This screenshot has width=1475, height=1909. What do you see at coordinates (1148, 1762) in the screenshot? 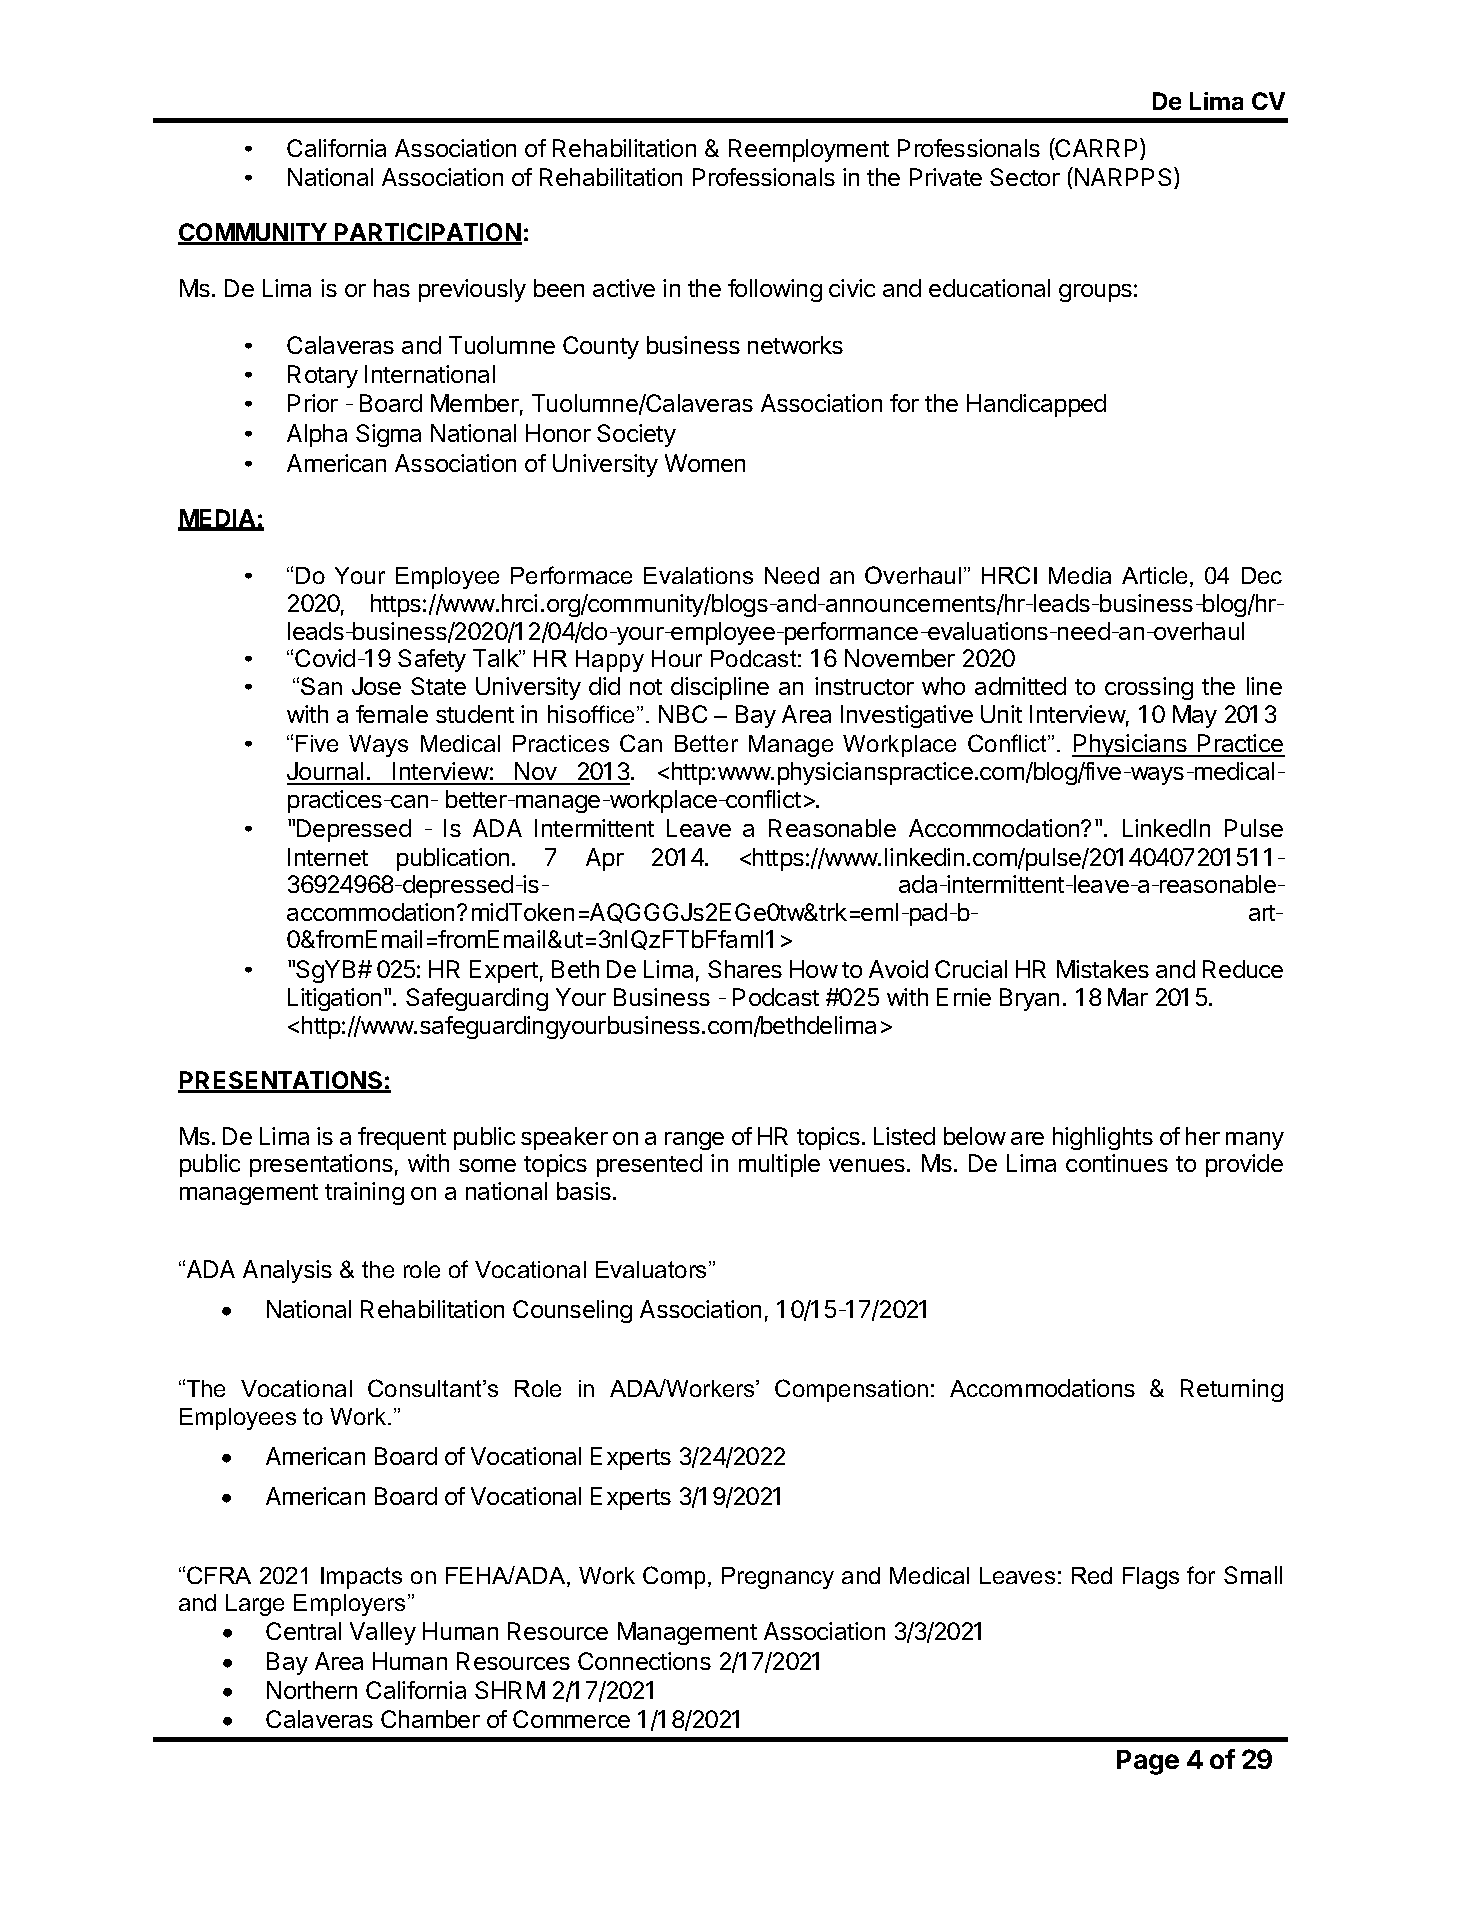
I see `Page` at bounding box center [1148, 1762].
